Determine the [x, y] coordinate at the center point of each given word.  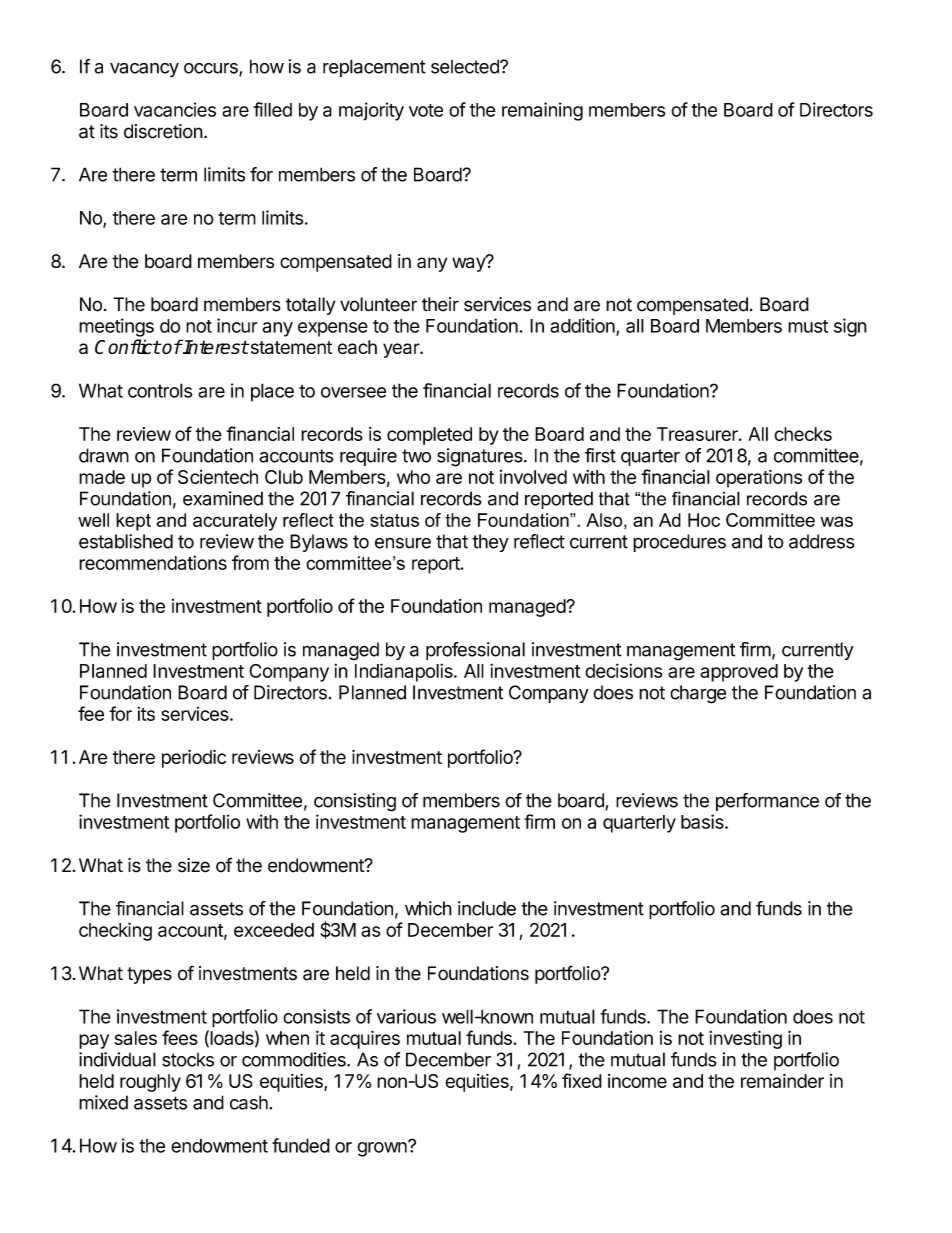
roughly [150, 1083]
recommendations [153, 562]
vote [426, 110]
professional [475, 651]
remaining [542, 111]
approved [739, 673]
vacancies [175, 109]
